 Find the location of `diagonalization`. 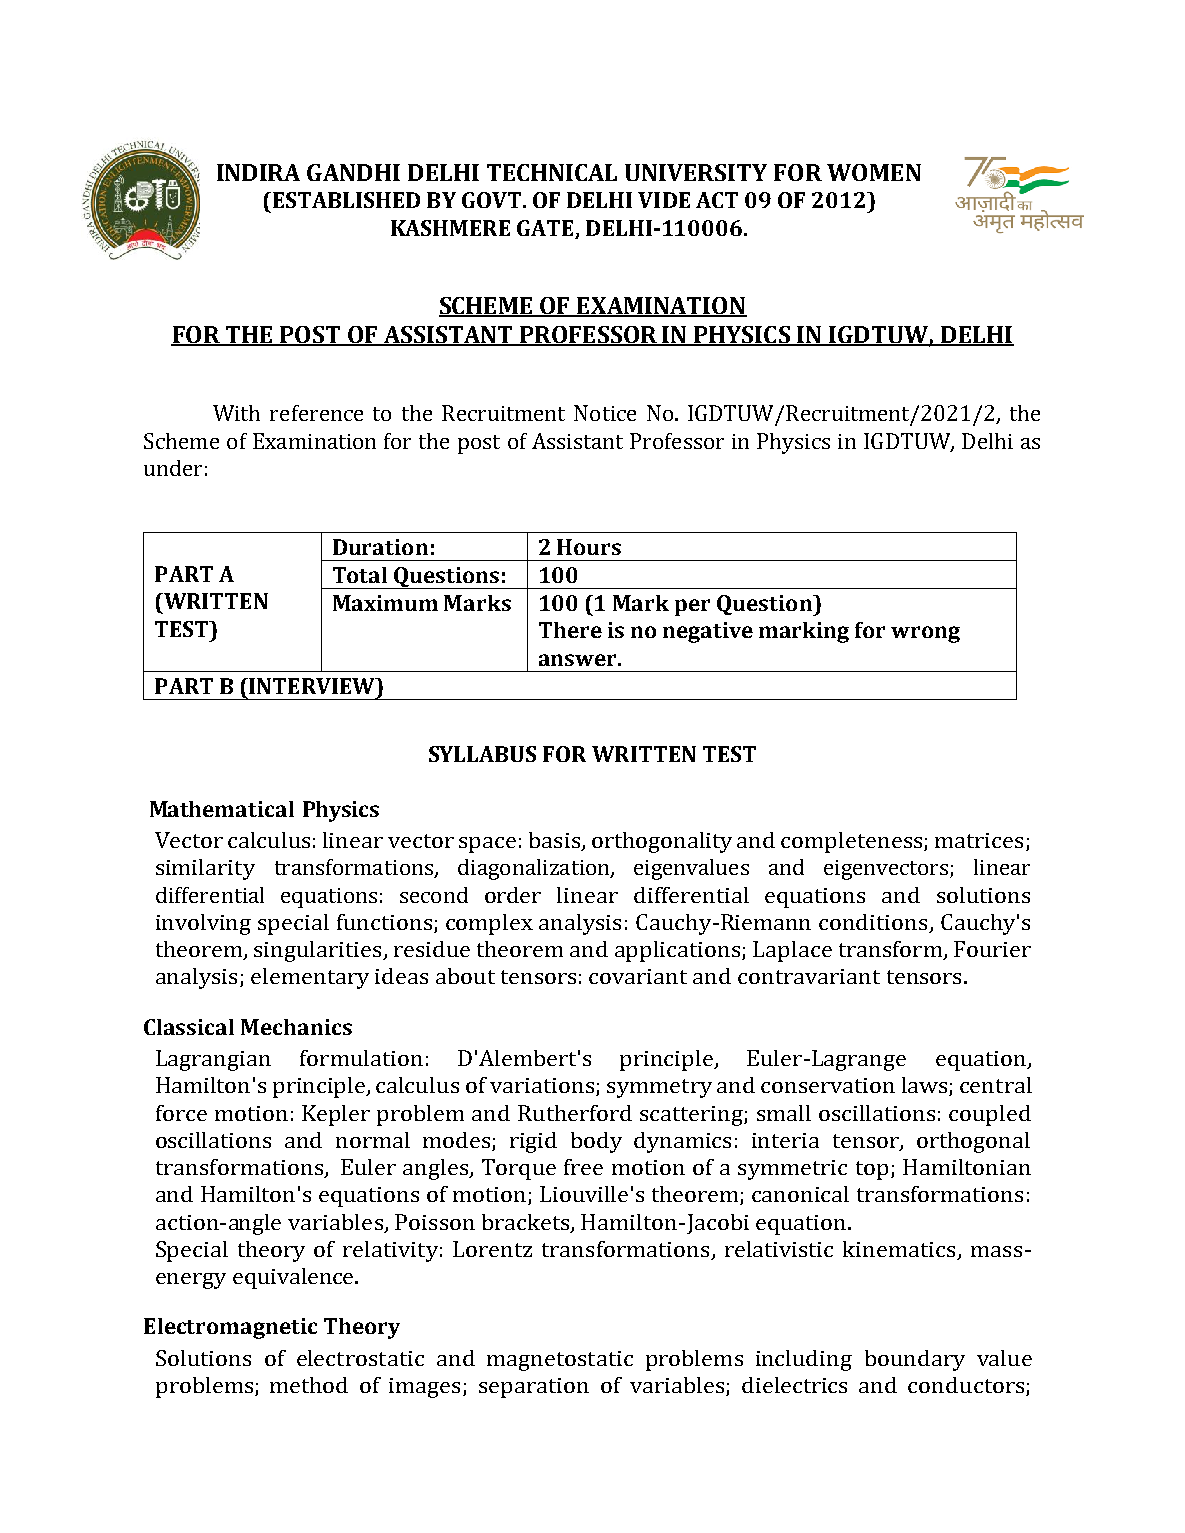

diagonalization is located at coordinates (535, 869).
